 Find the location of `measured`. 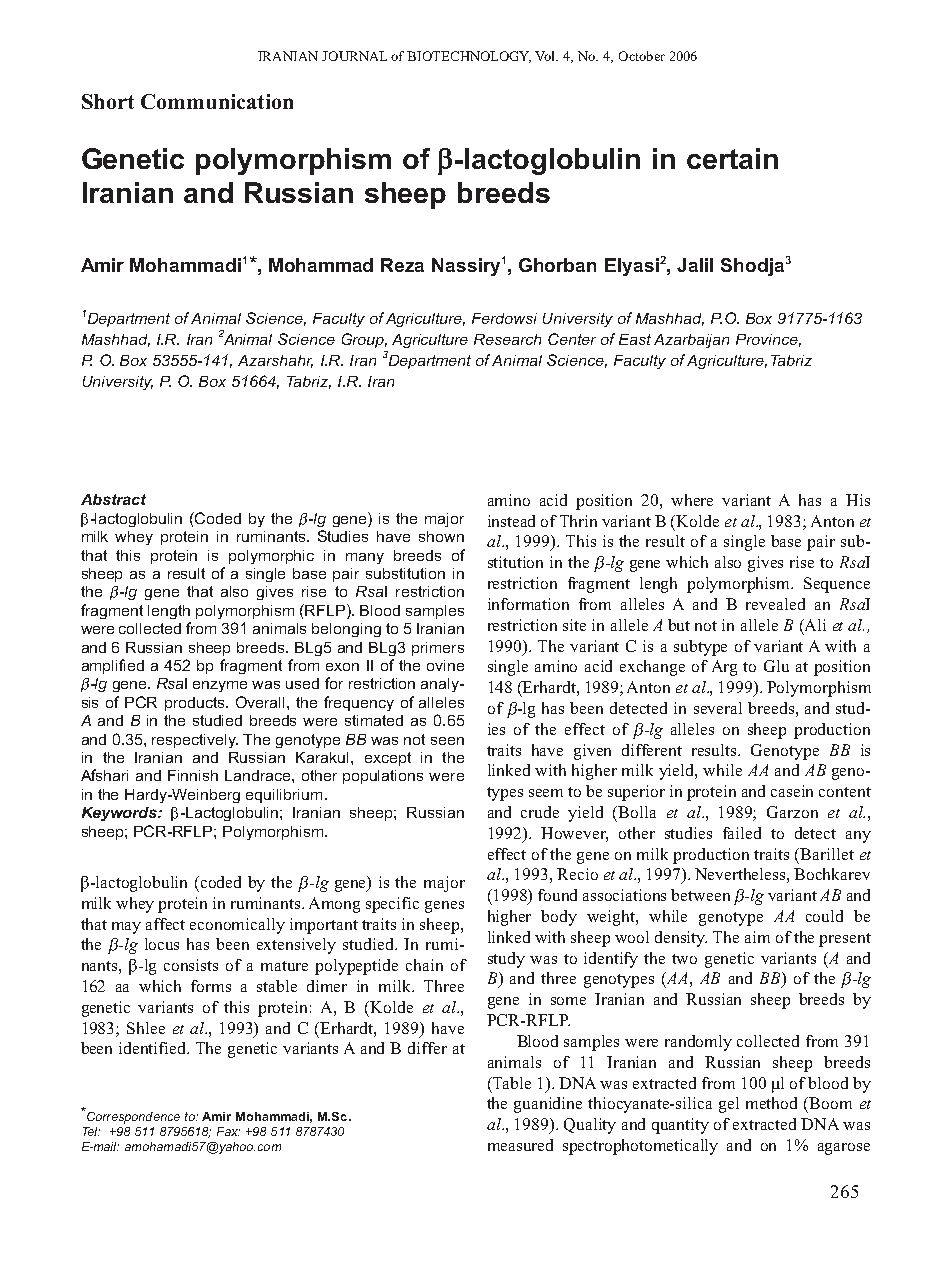

measured is located at coordinates (520, 1145).
